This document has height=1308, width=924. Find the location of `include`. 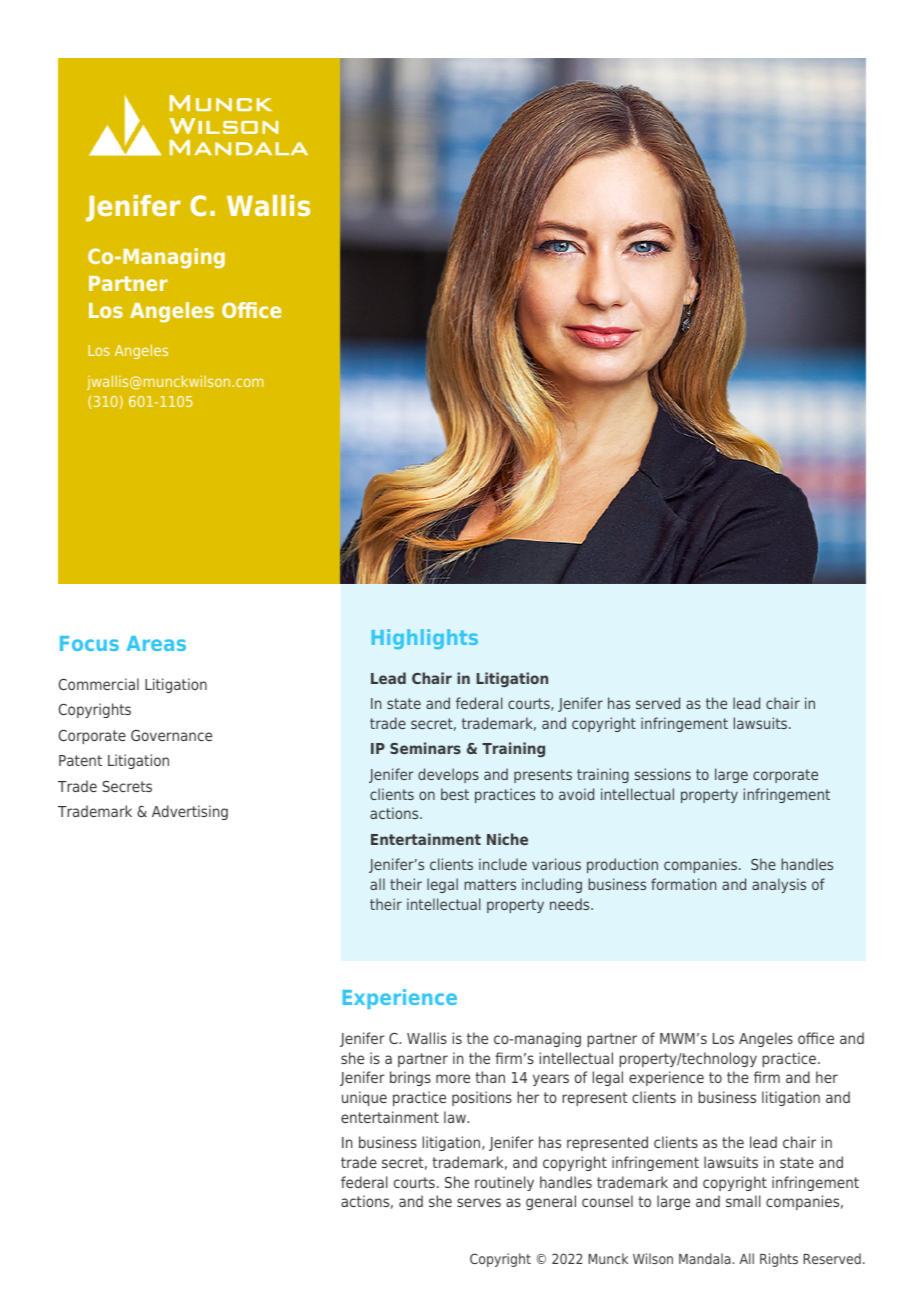

include is located at coordinates (503, 864).
